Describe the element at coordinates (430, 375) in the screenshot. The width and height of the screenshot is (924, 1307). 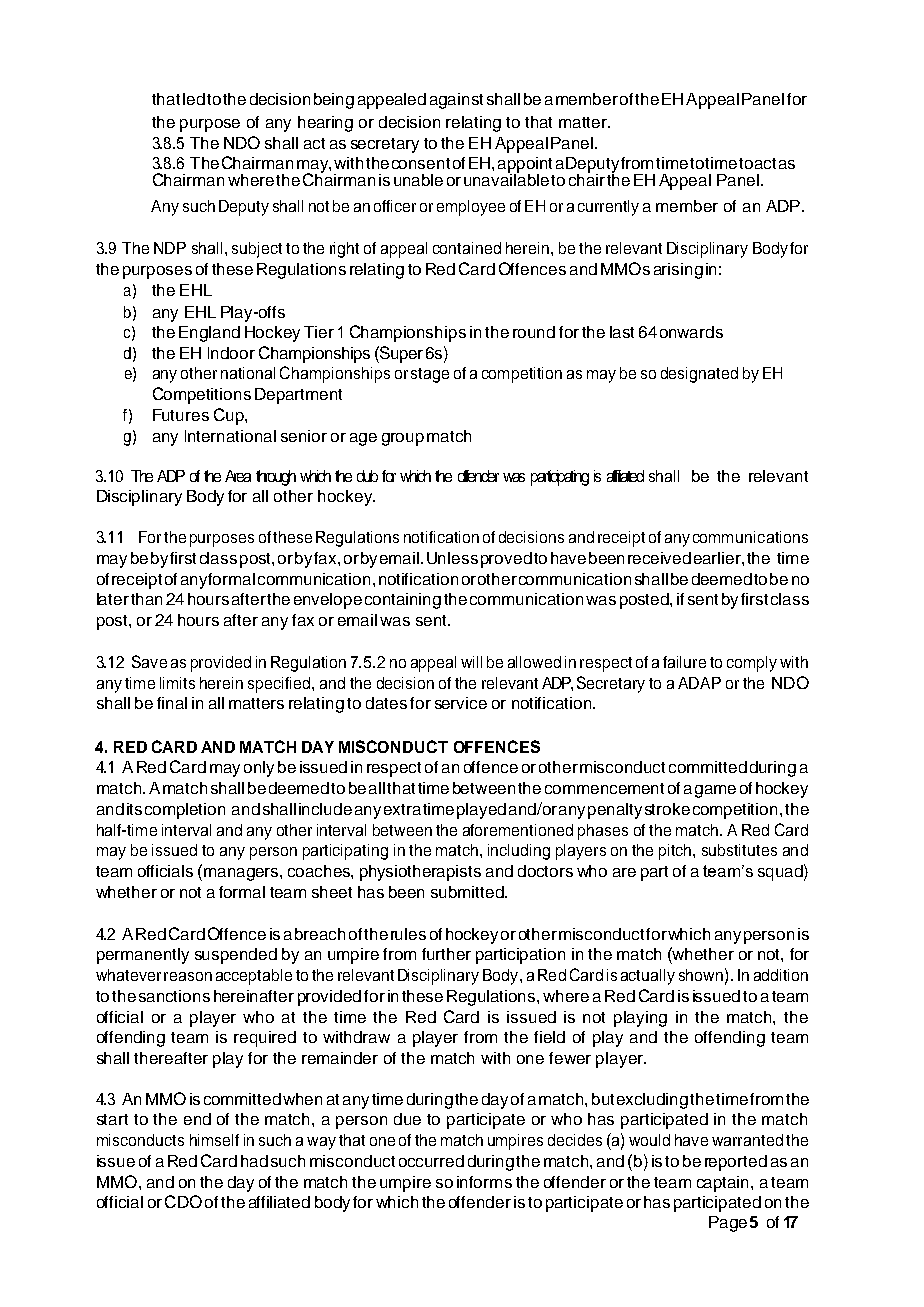
I see `stage` at that location.
